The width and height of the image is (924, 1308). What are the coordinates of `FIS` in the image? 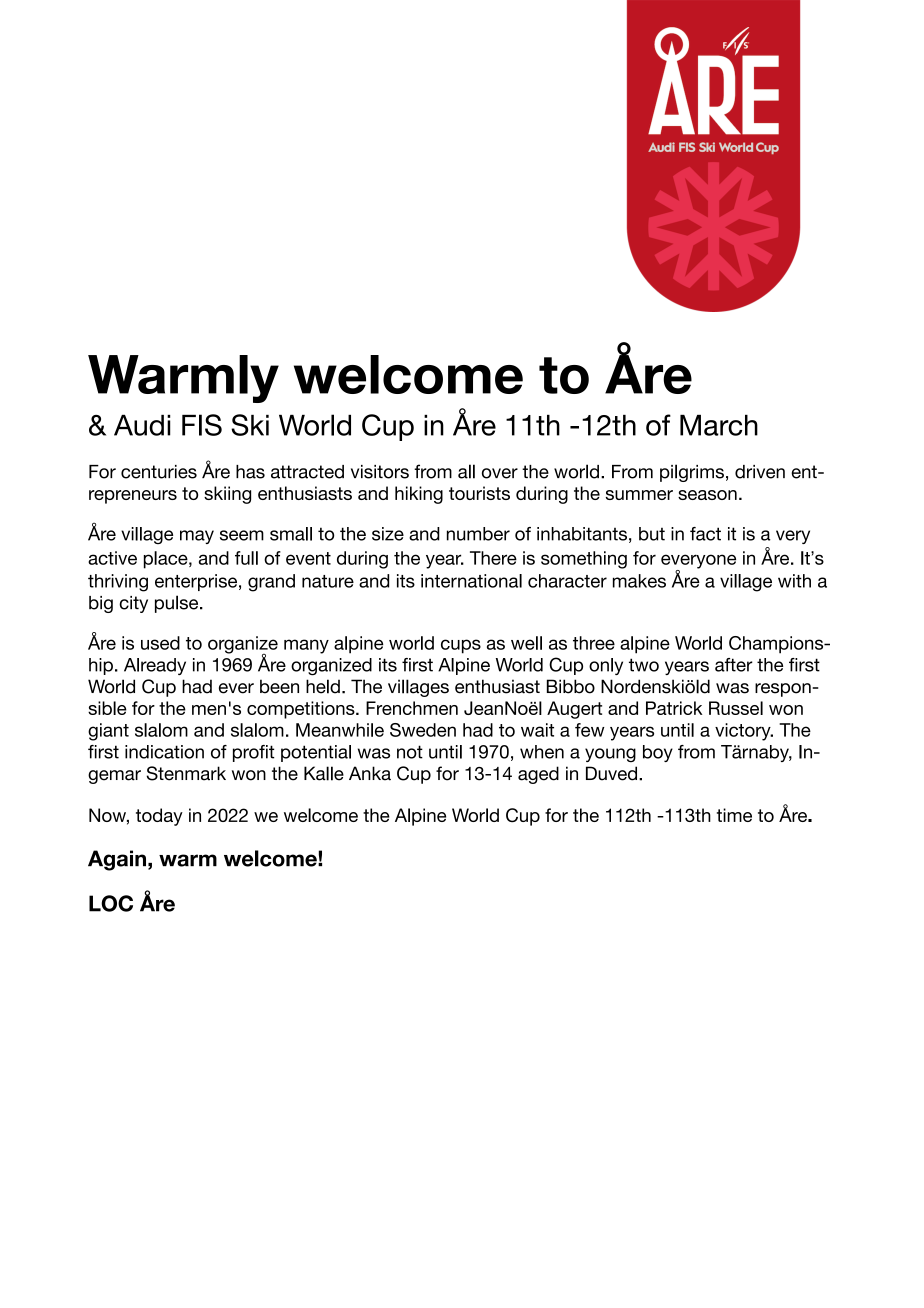 It's located at (202, 425).
